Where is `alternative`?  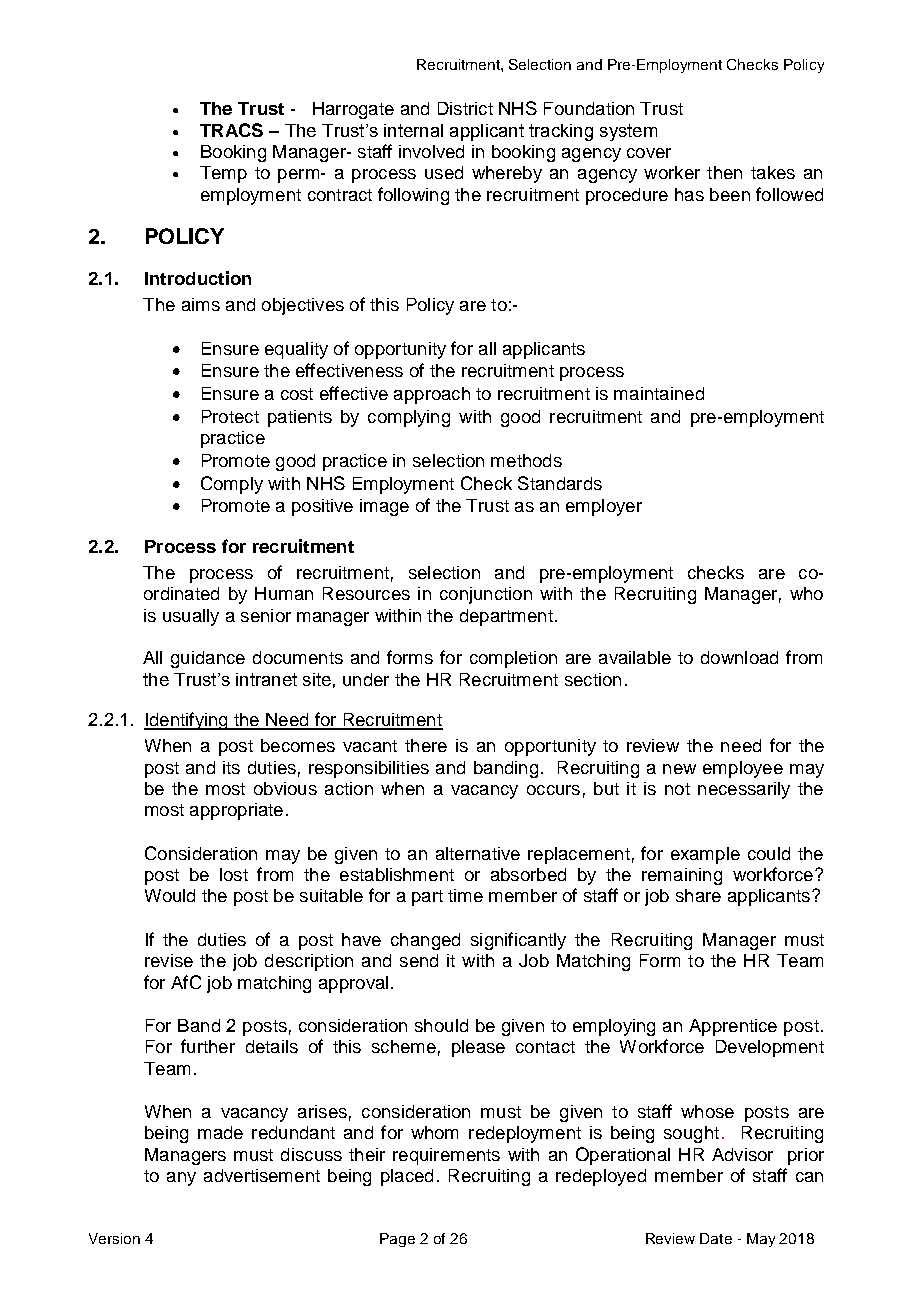 alternative is located at coordinates (478, 853).
